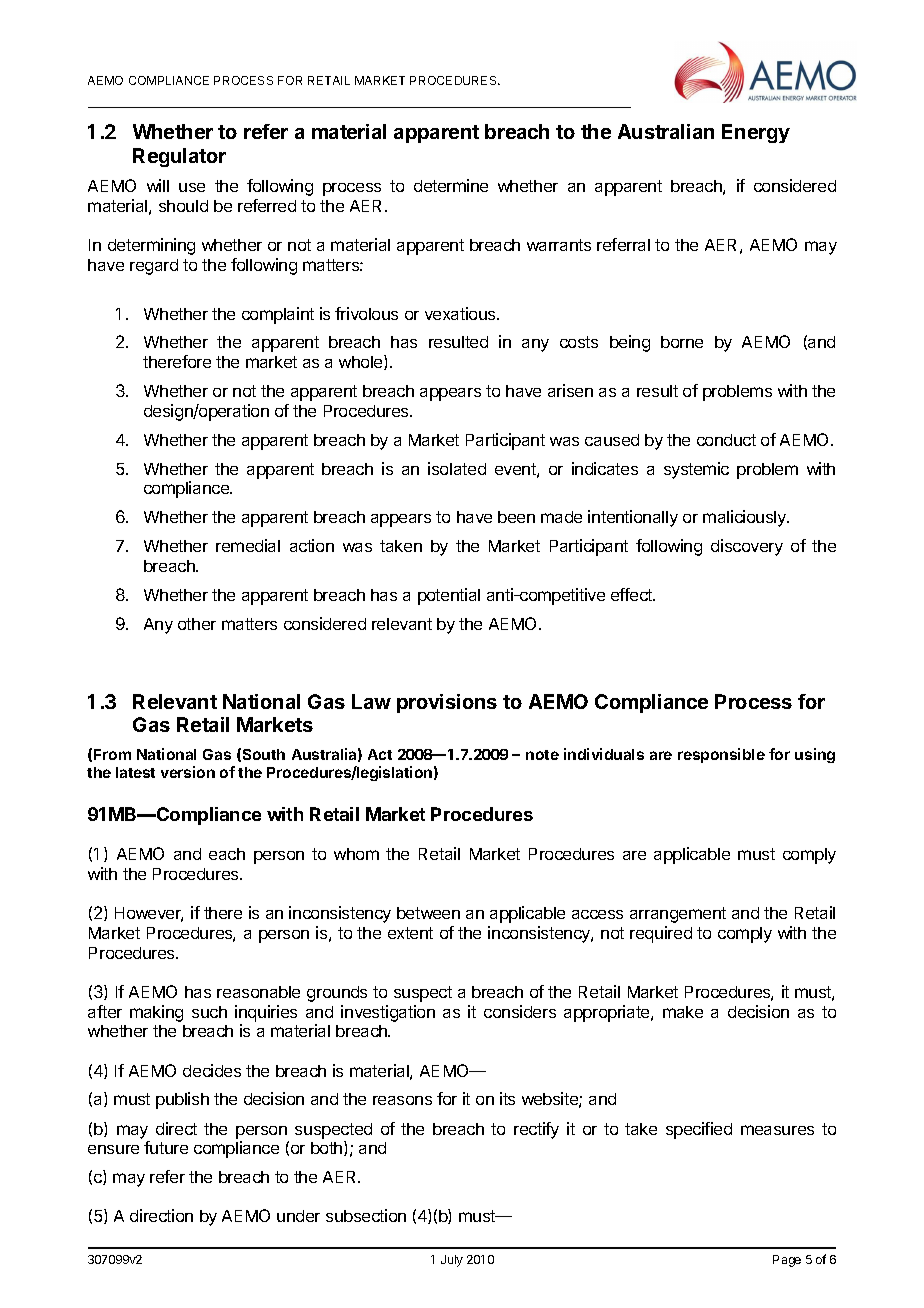  Describe the element at coordinates (166, 1147) in the screenshot. I see `future` at that location.
